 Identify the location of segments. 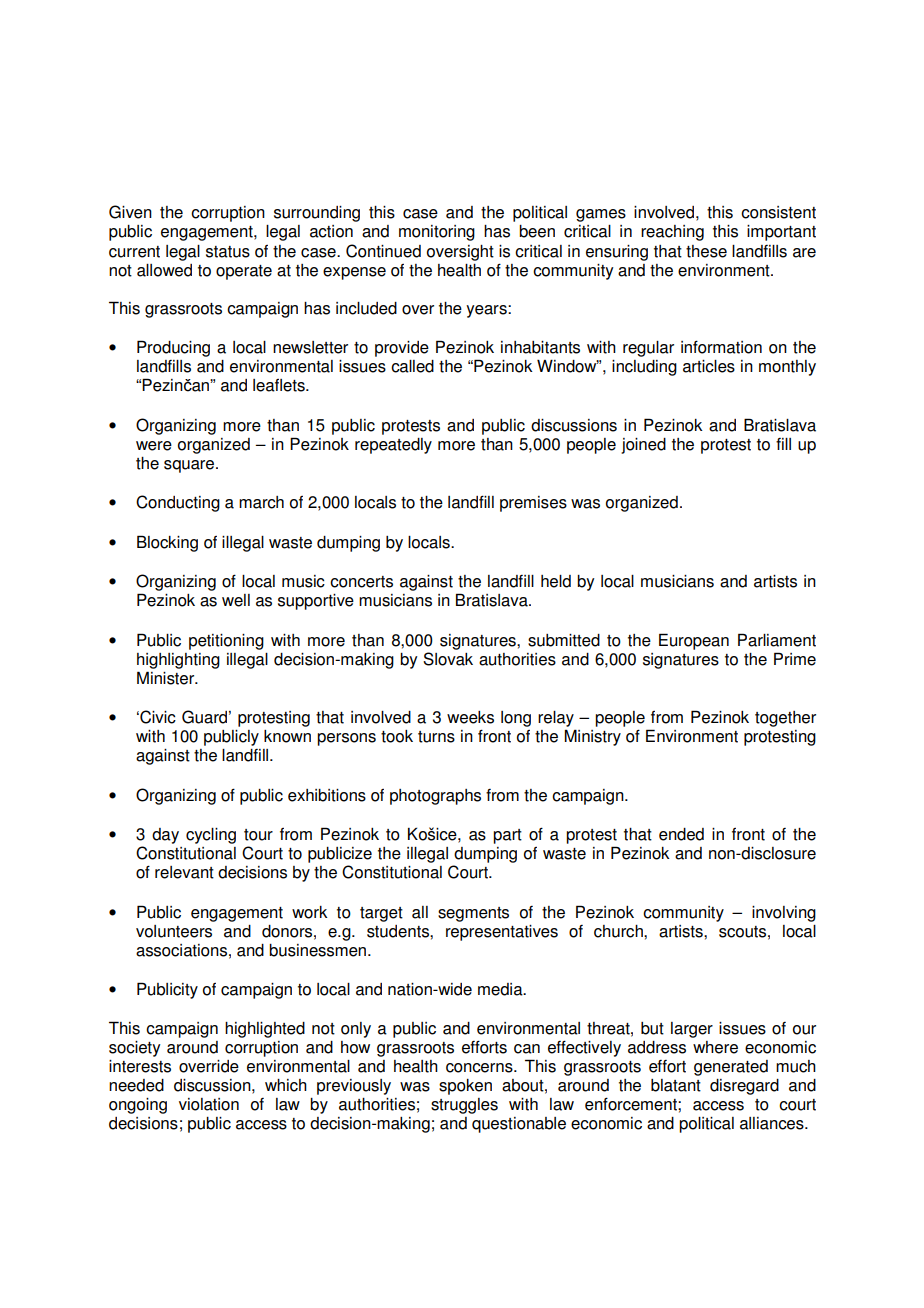
(473, 914).
